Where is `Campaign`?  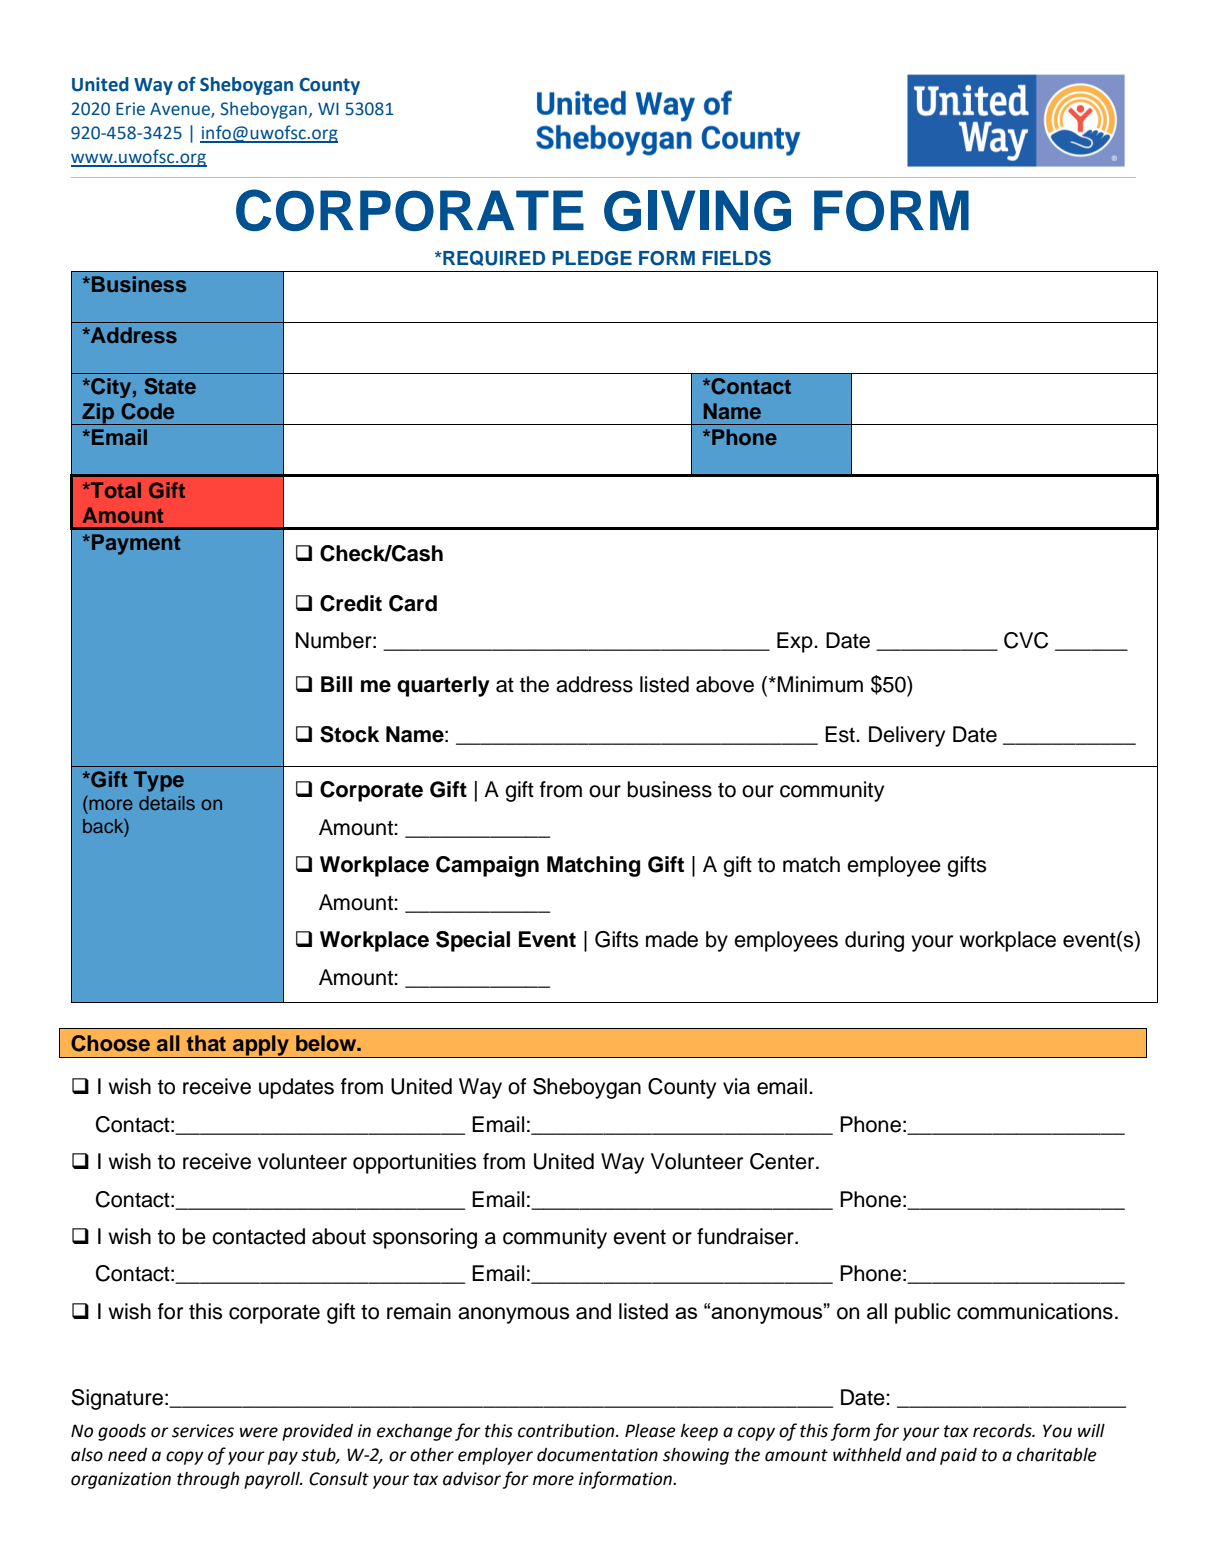 Campaign is located at coordinates (487, 866).
